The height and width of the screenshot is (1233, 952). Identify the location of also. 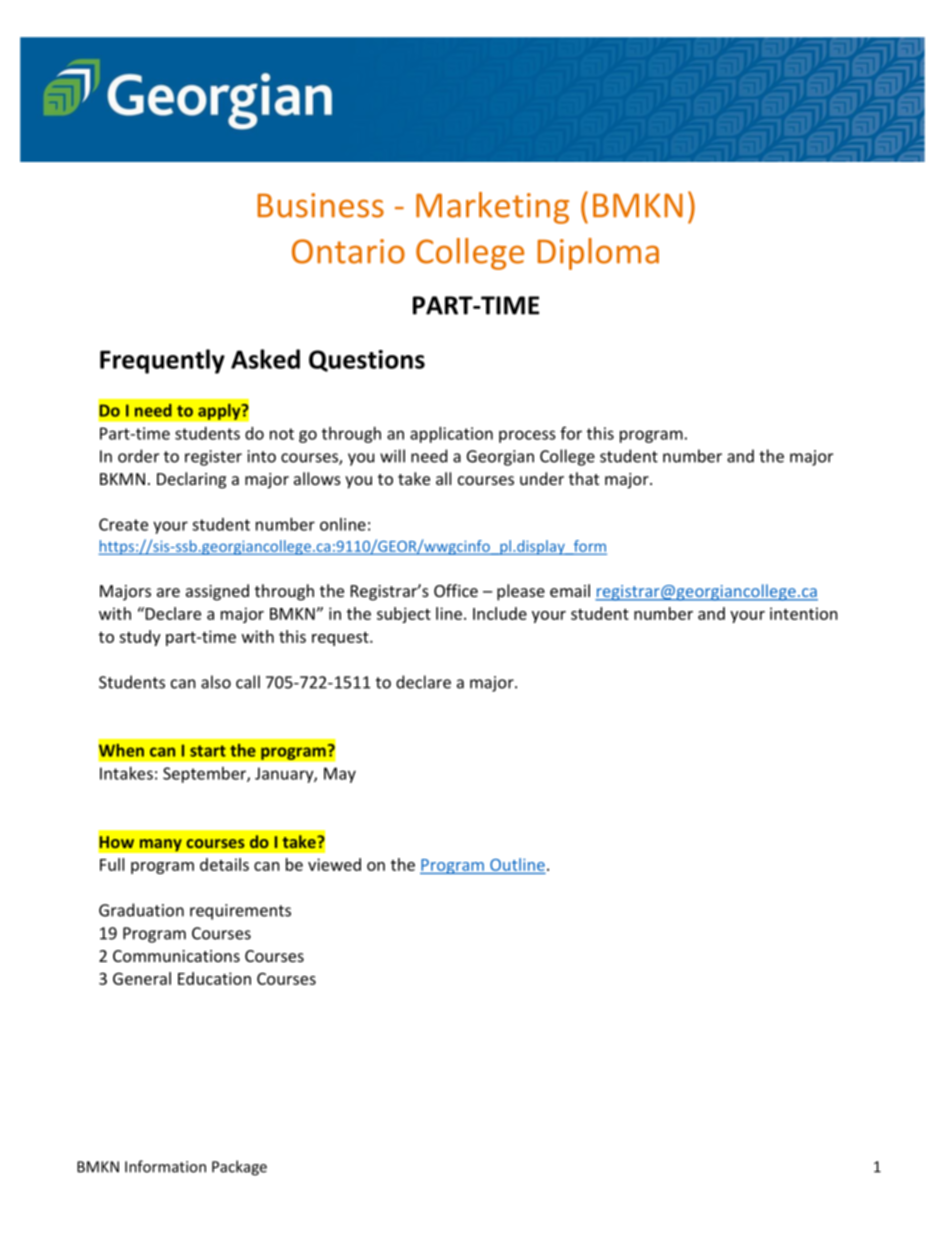
(216, 682).
